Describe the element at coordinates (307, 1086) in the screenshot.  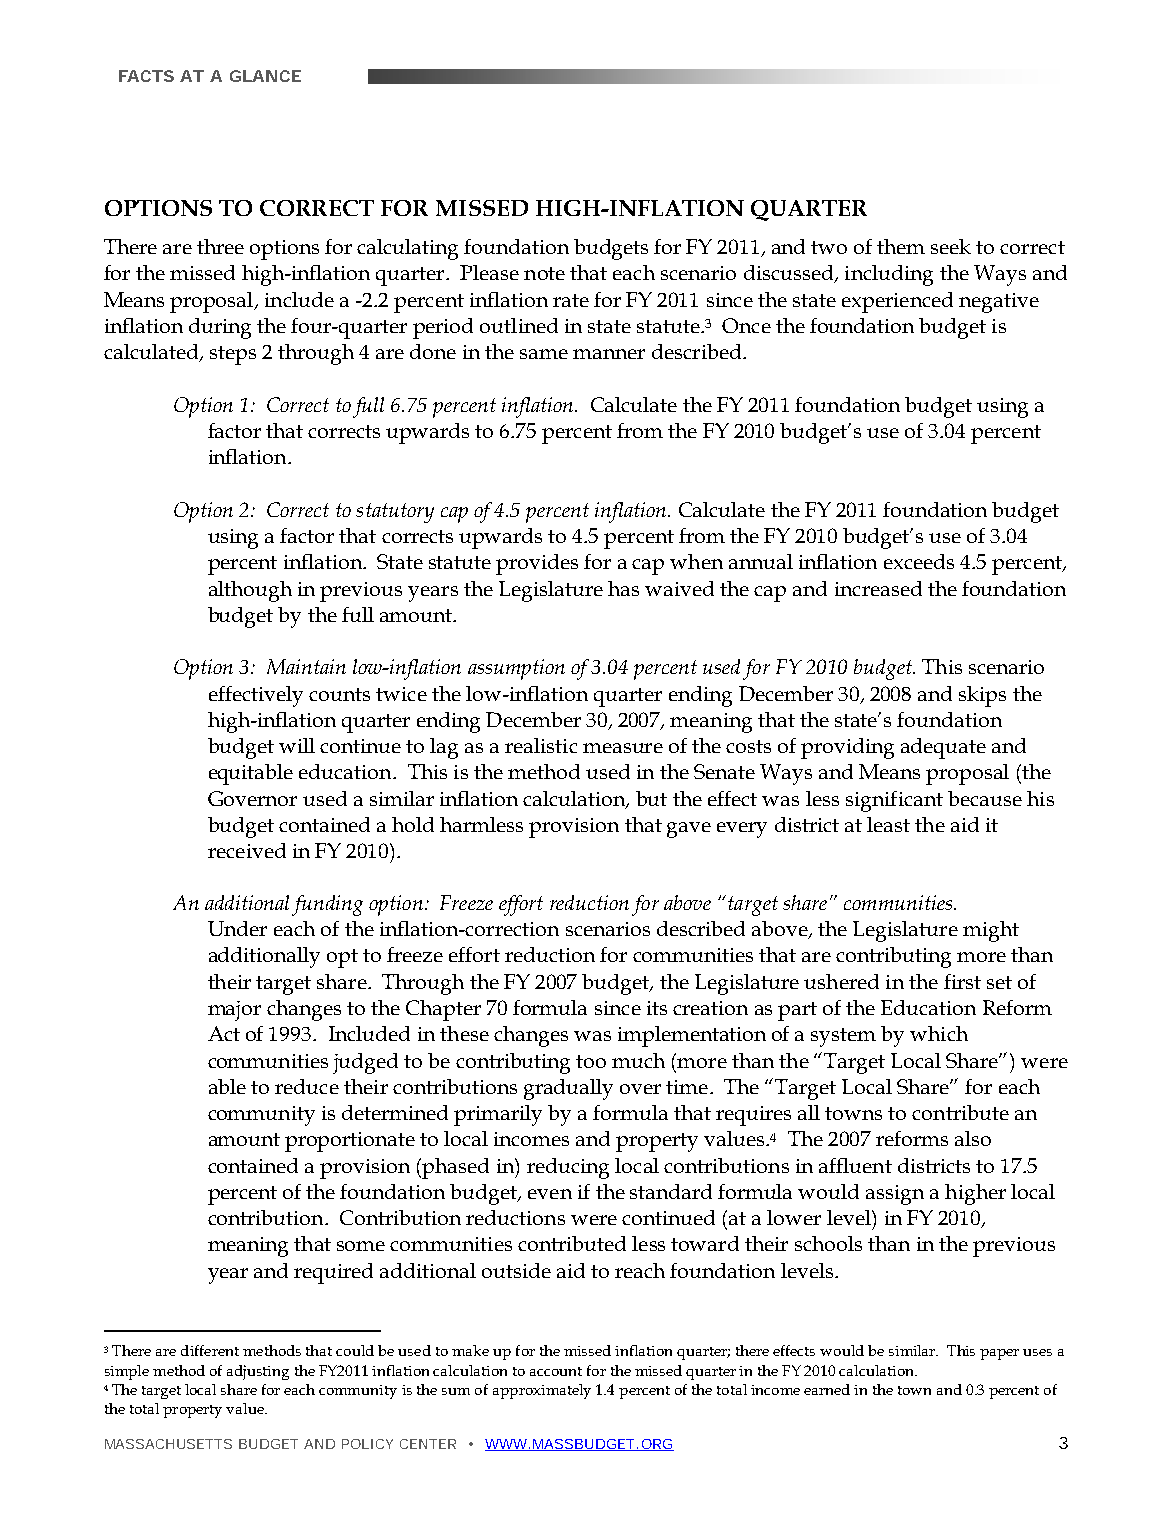
I see `reduce` at that location.
